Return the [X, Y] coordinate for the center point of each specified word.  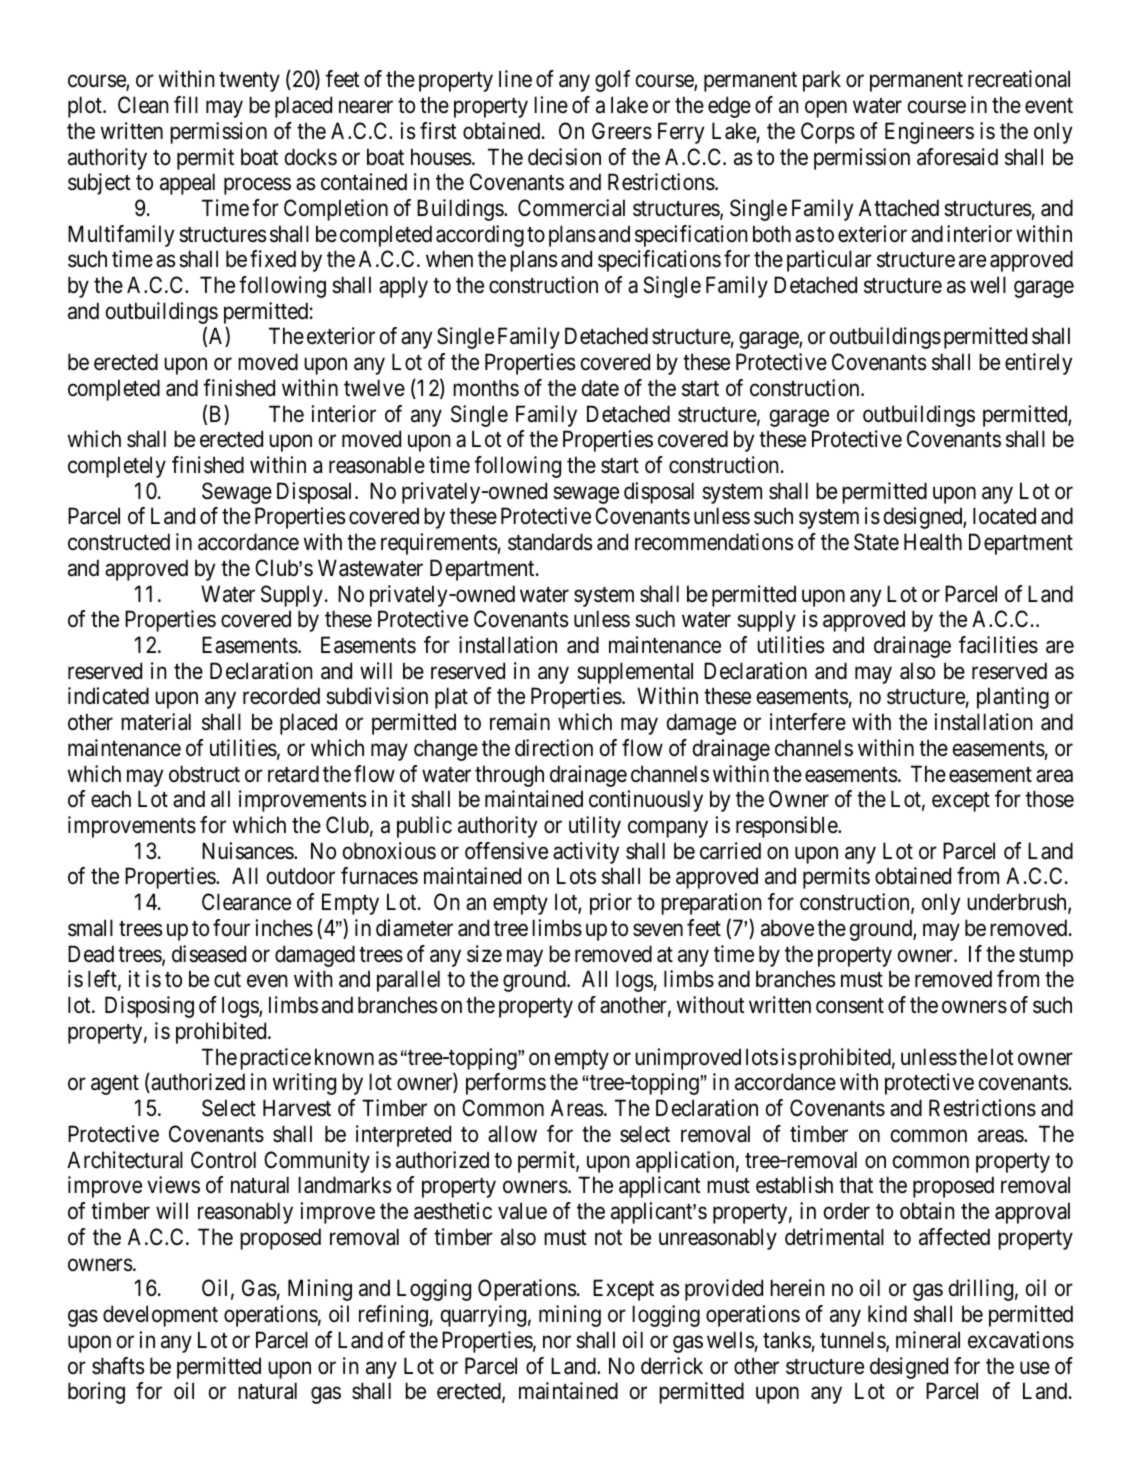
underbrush [1018, 903]
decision [564, 157]
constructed [119, 542]
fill [186, 104]
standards [550, 542]
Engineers [929, 133]
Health [933, 542]
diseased [209, 954]
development [160, 1316]
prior [611, 904]
